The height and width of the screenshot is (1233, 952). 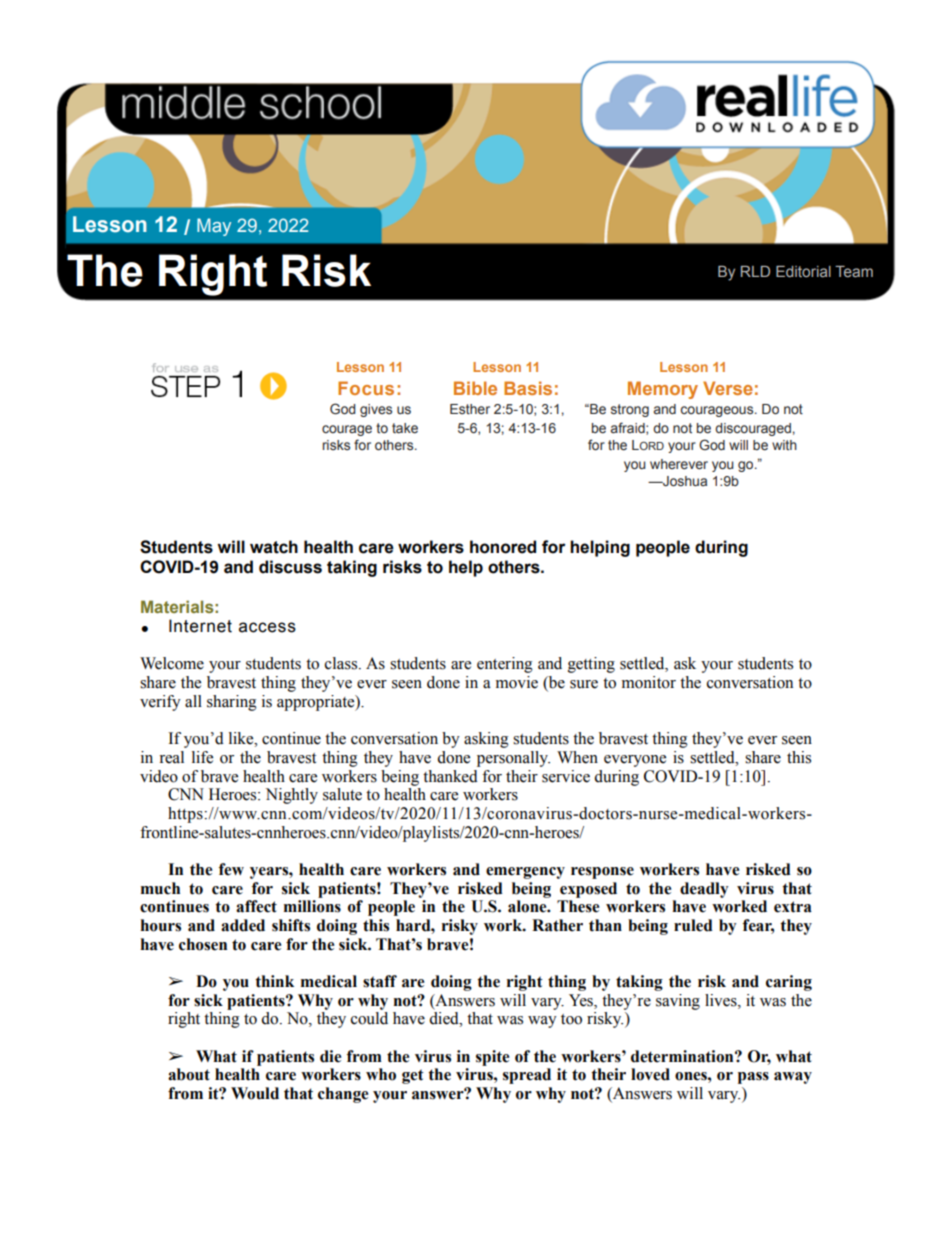 I want to click on personally, so click(x=513, y=759).
